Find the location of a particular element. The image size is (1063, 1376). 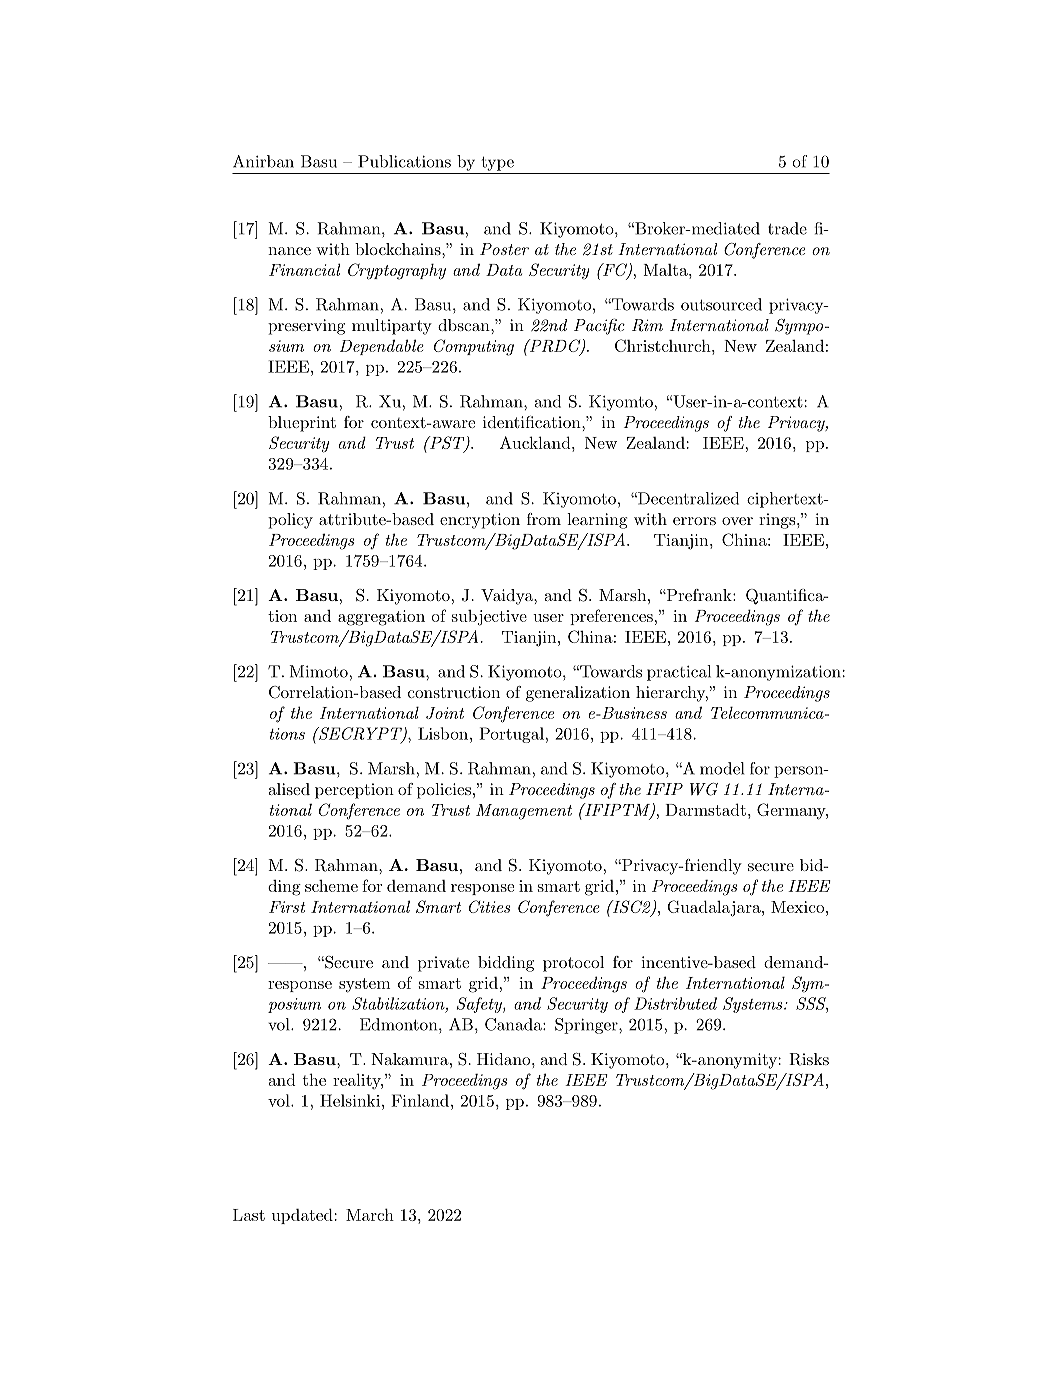

Portugal is located at coordinates (511, 735).
